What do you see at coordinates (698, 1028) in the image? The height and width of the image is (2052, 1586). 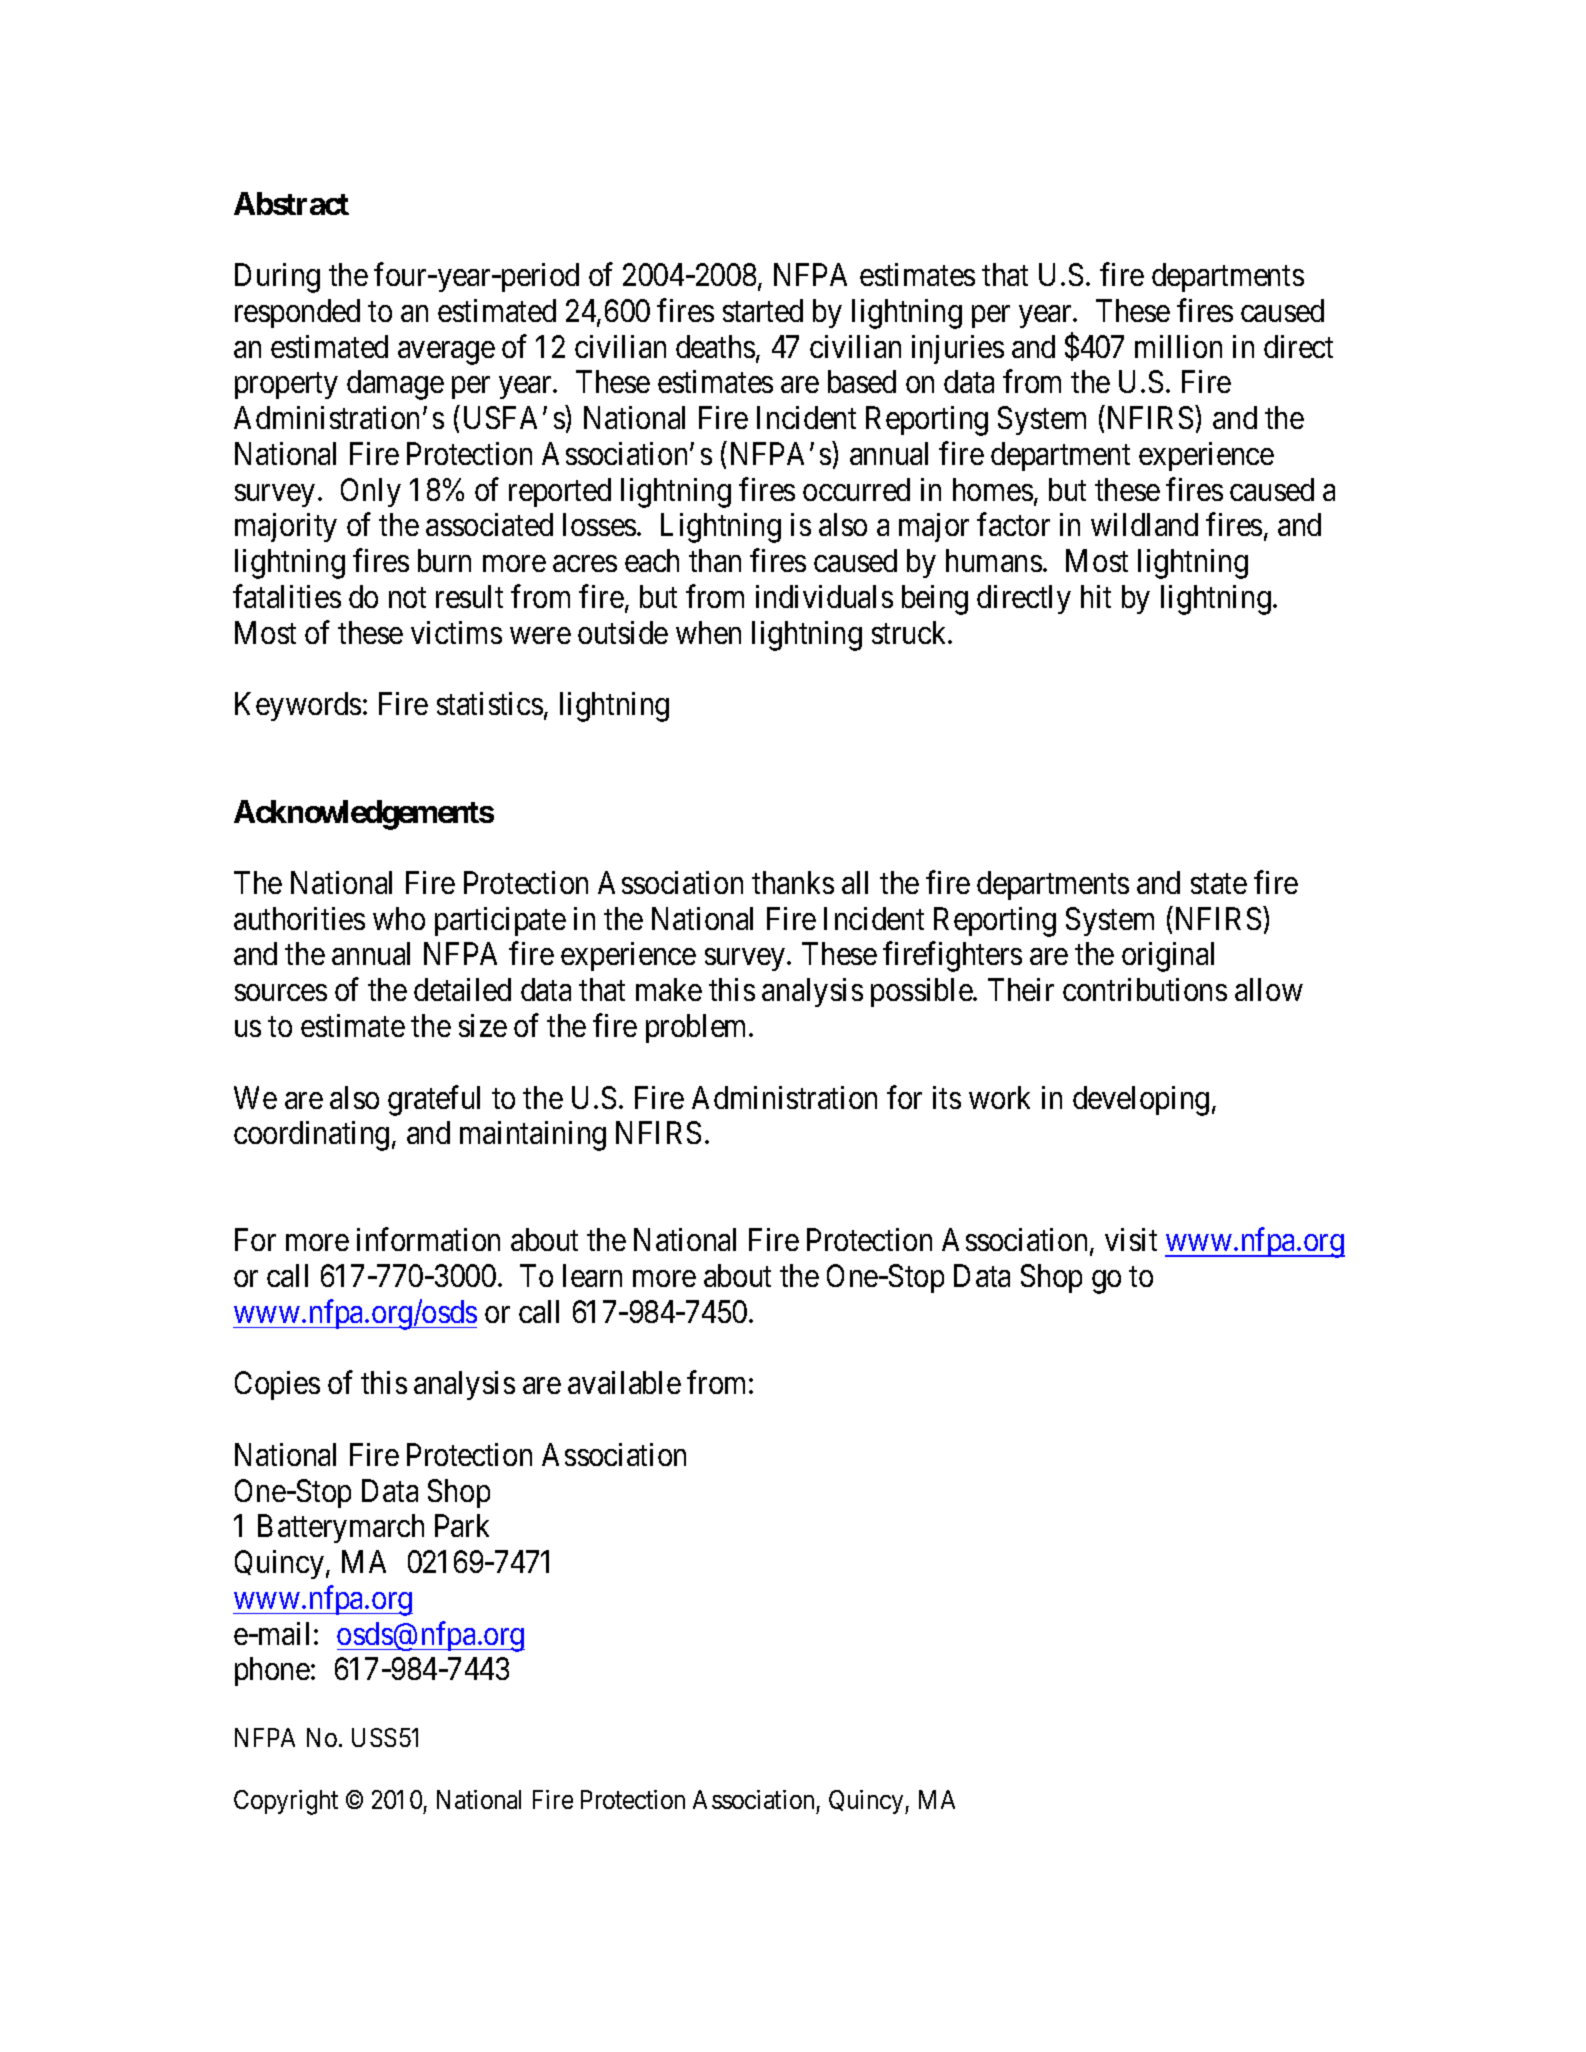 I see `problem` at bounding box center [698, 1028].
